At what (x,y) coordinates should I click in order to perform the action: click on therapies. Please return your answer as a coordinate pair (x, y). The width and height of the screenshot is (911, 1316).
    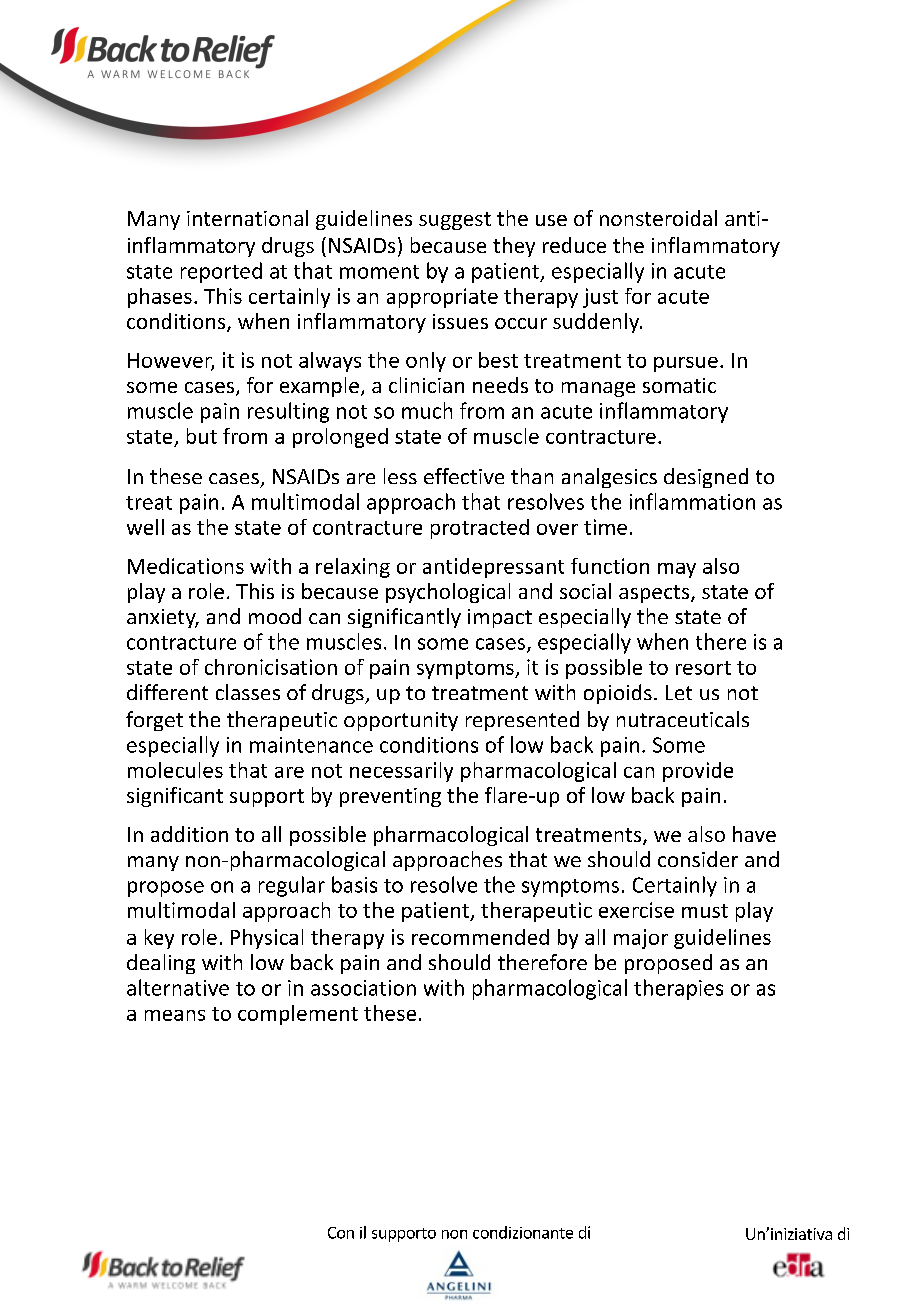
    Looking at the image, I should click on (678, 989).
